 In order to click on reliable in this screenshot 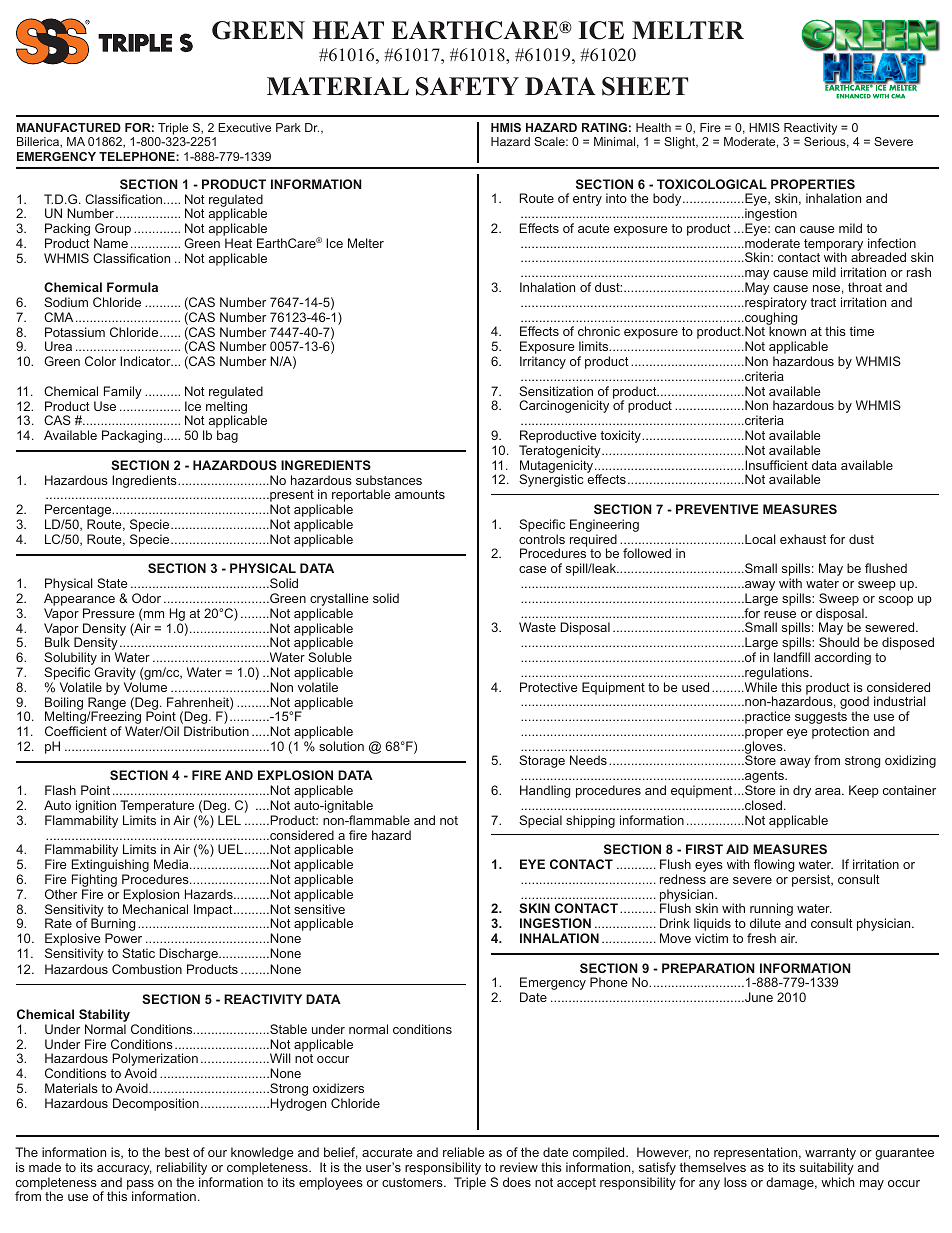, I will do `click(464, 1152)`.
